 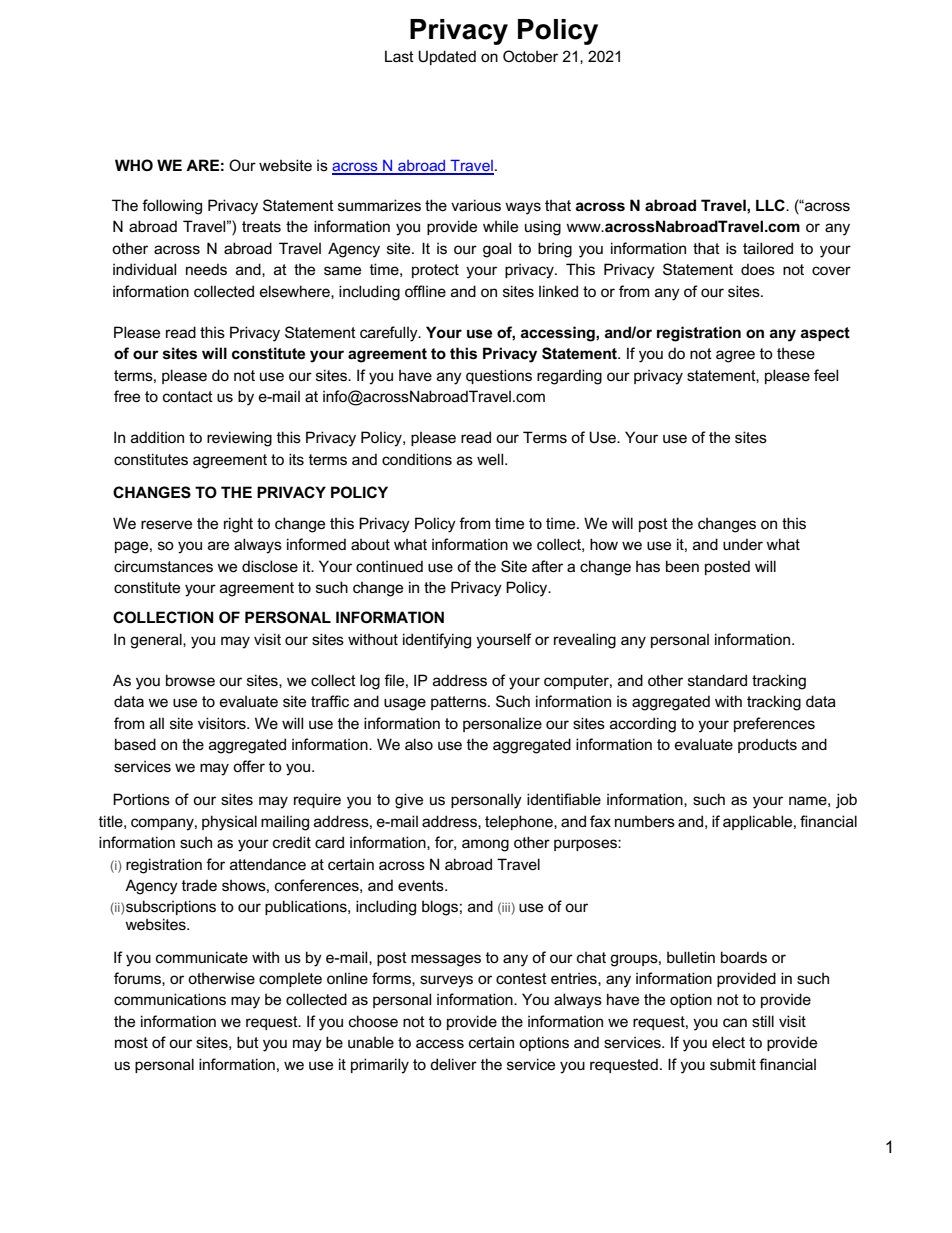 What do you see at coordinates (547, 566) in the screenshot?
I see `after` at bounding box center [547, 566].
